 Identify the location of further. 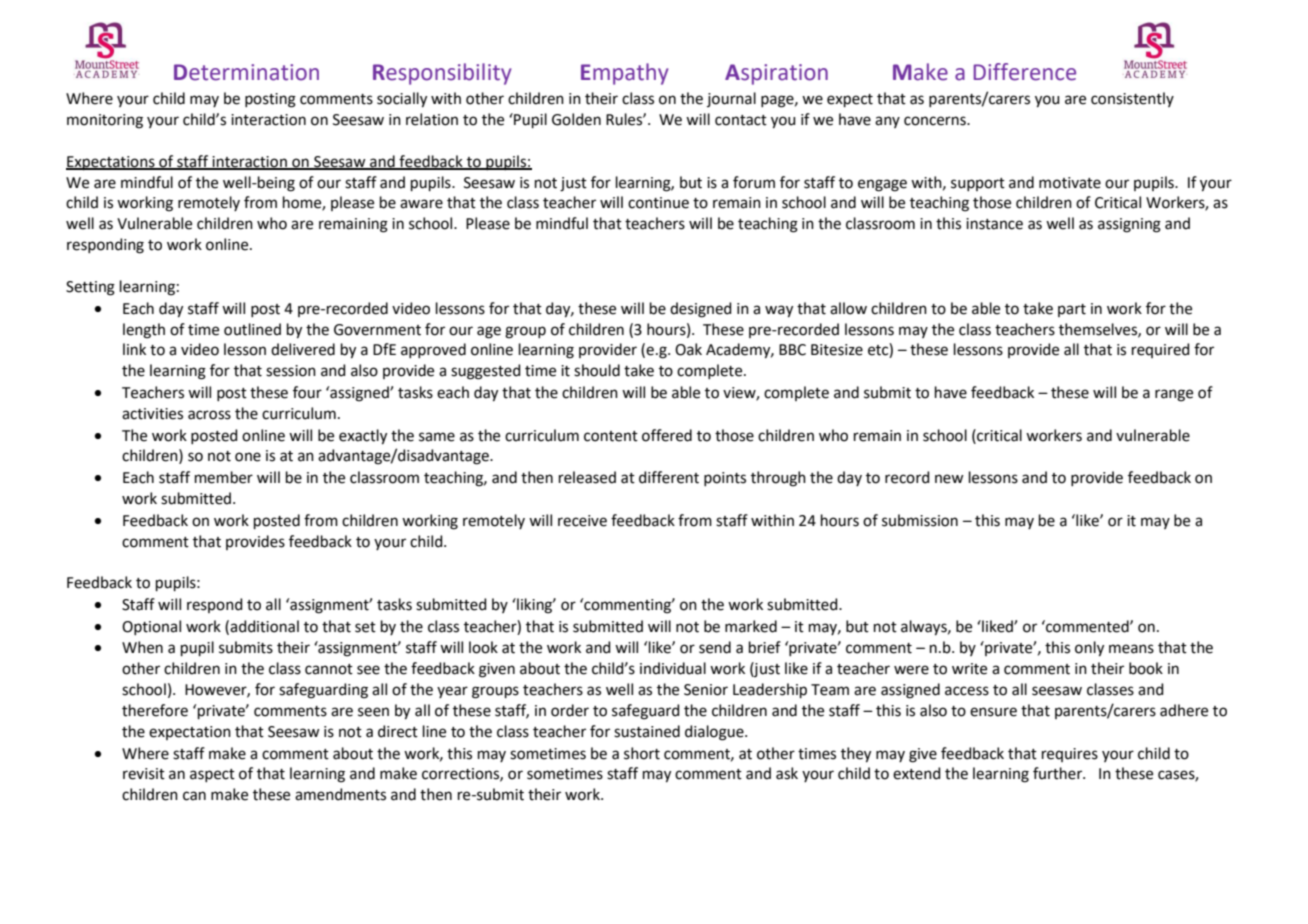
(1059, 773).
